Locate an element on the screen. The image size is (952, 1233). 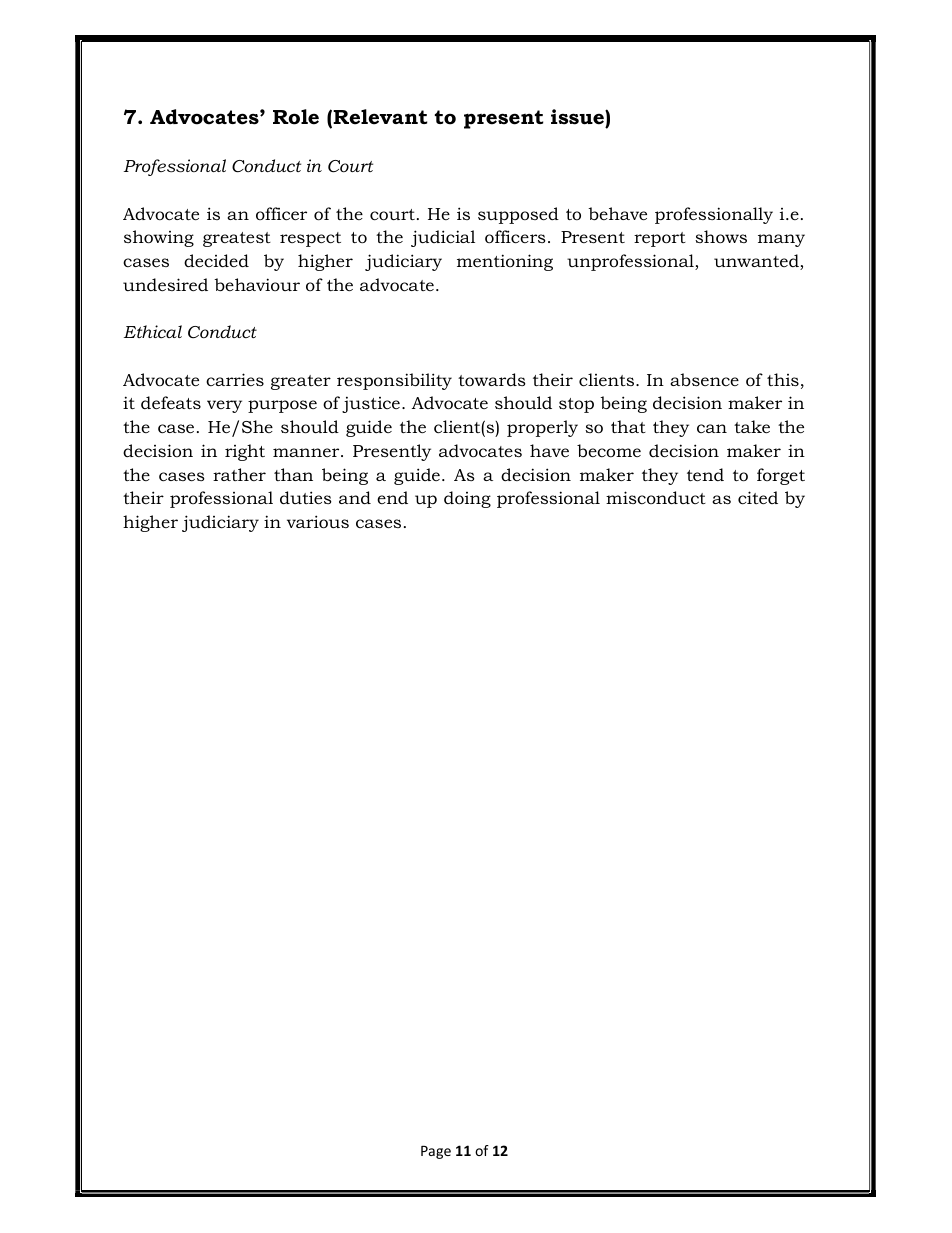
Relevant is located at coordinates (380, 117).
